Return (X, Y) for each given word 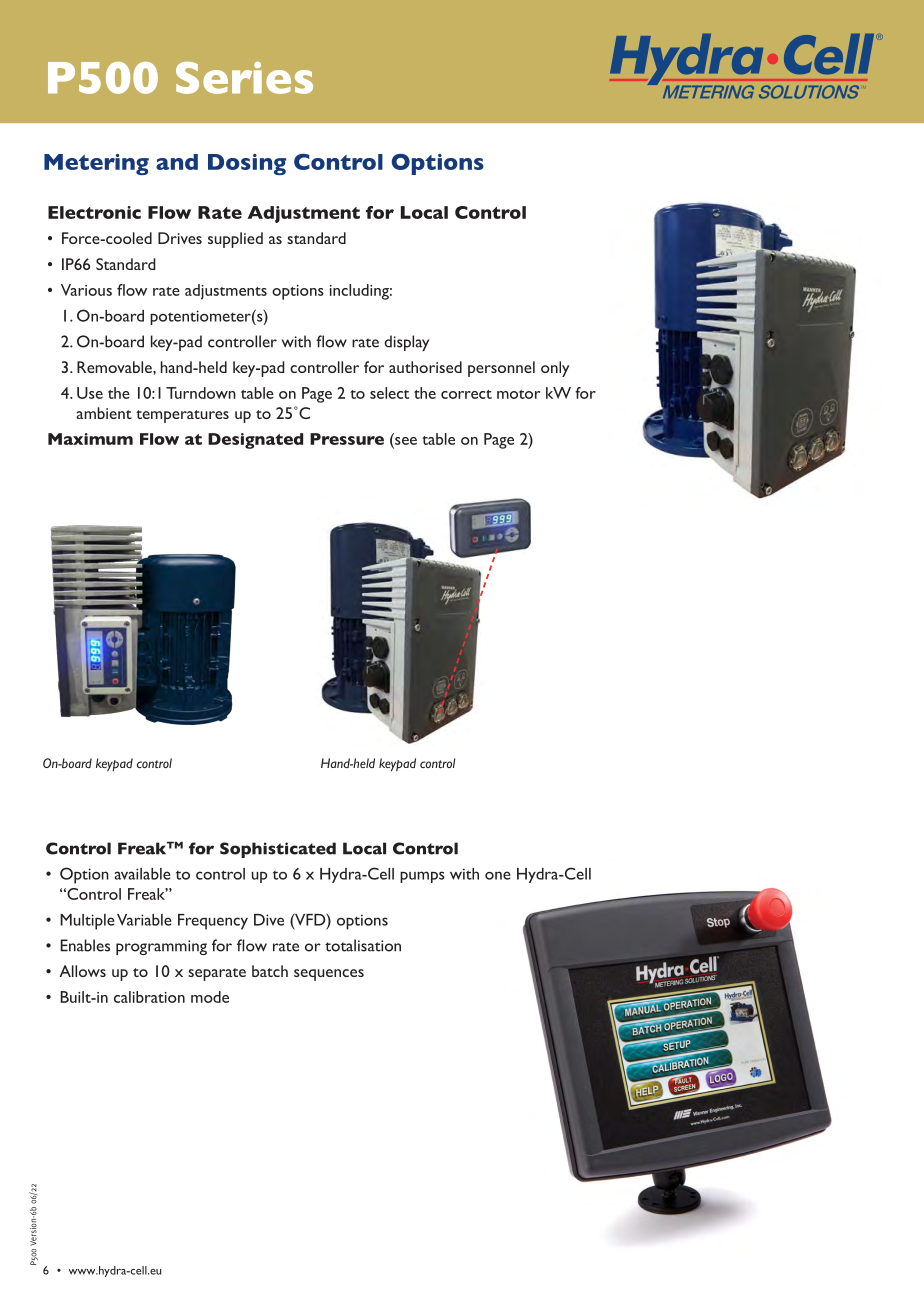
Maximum (90, 439)
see (405, 439)
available (142, 874)
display (406, 343)
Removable (115, 367)
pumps (422, 877)
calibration (149, 997)
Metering (96, 164)
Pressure (347, 439)
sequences (329, 975)
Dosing (247, 164)
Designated (255, 441)
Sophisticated (278, 850)
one (498, 875)
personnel (501, 369)
